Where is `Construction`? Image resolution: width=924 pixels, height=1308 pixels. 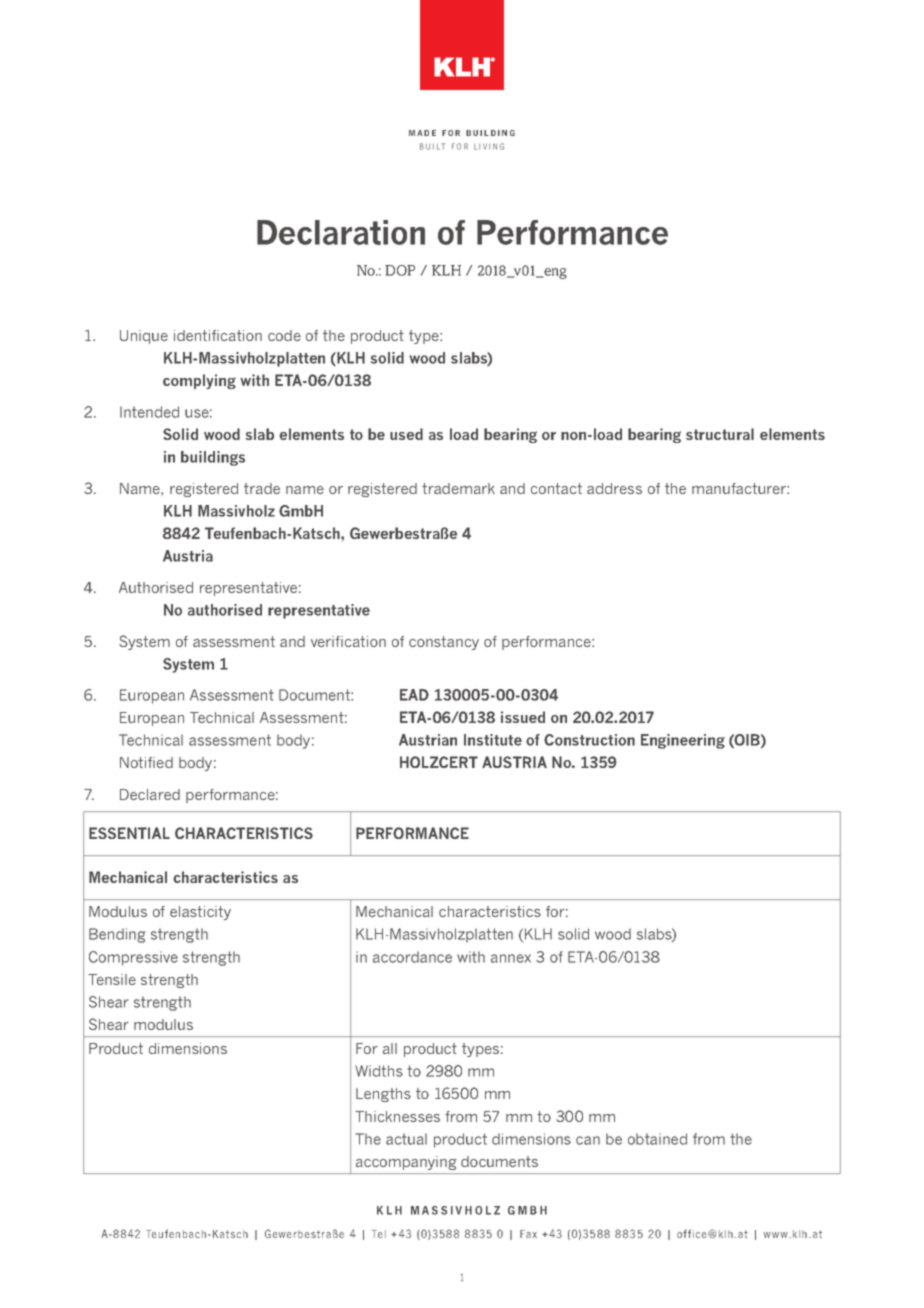 Construction is located at coordinates (589, 740).
